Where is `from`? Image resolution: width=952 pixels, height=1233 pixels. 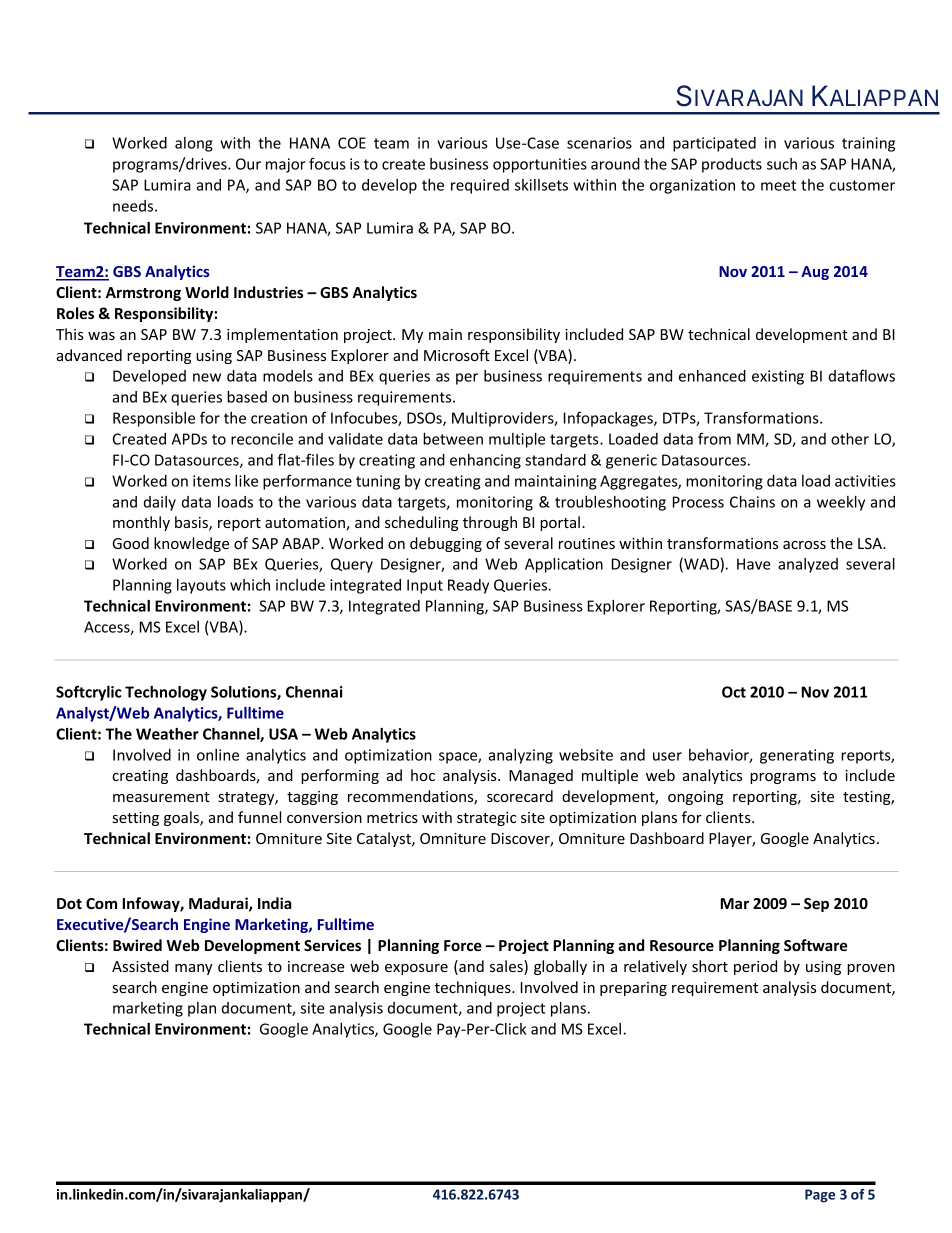 from is located at coordinates (714, 438).
